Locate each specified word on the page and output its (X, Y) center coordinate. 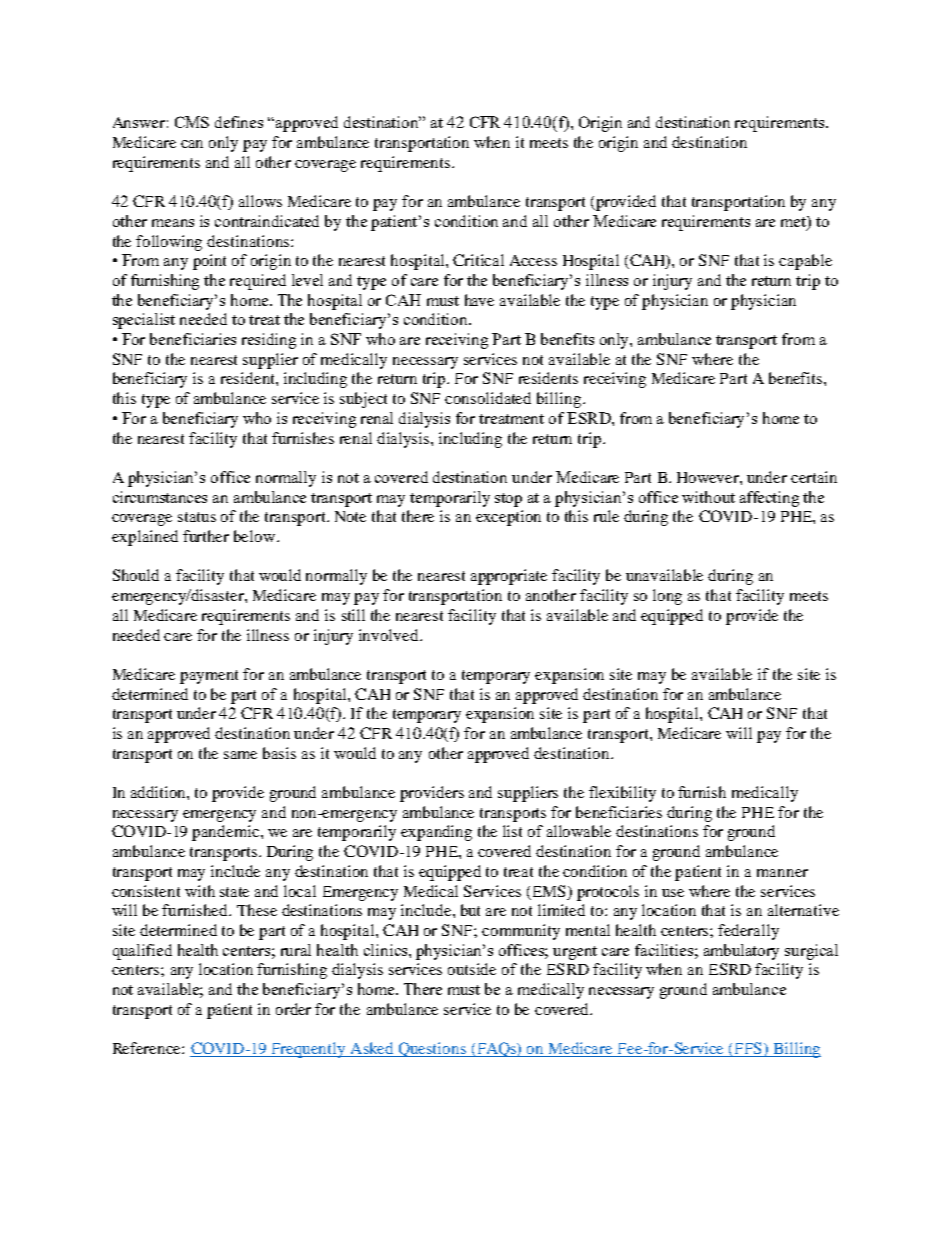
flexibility (622, 794)
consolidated (488, 398)
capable (805, 262)
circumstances (160, 497)
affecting (769, 499)
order (293, 1009)
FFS (749, 1049)
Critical (478, 260)
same (240, 755)
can (192, 144)
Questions (432, 1049)
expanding (436, 833)
